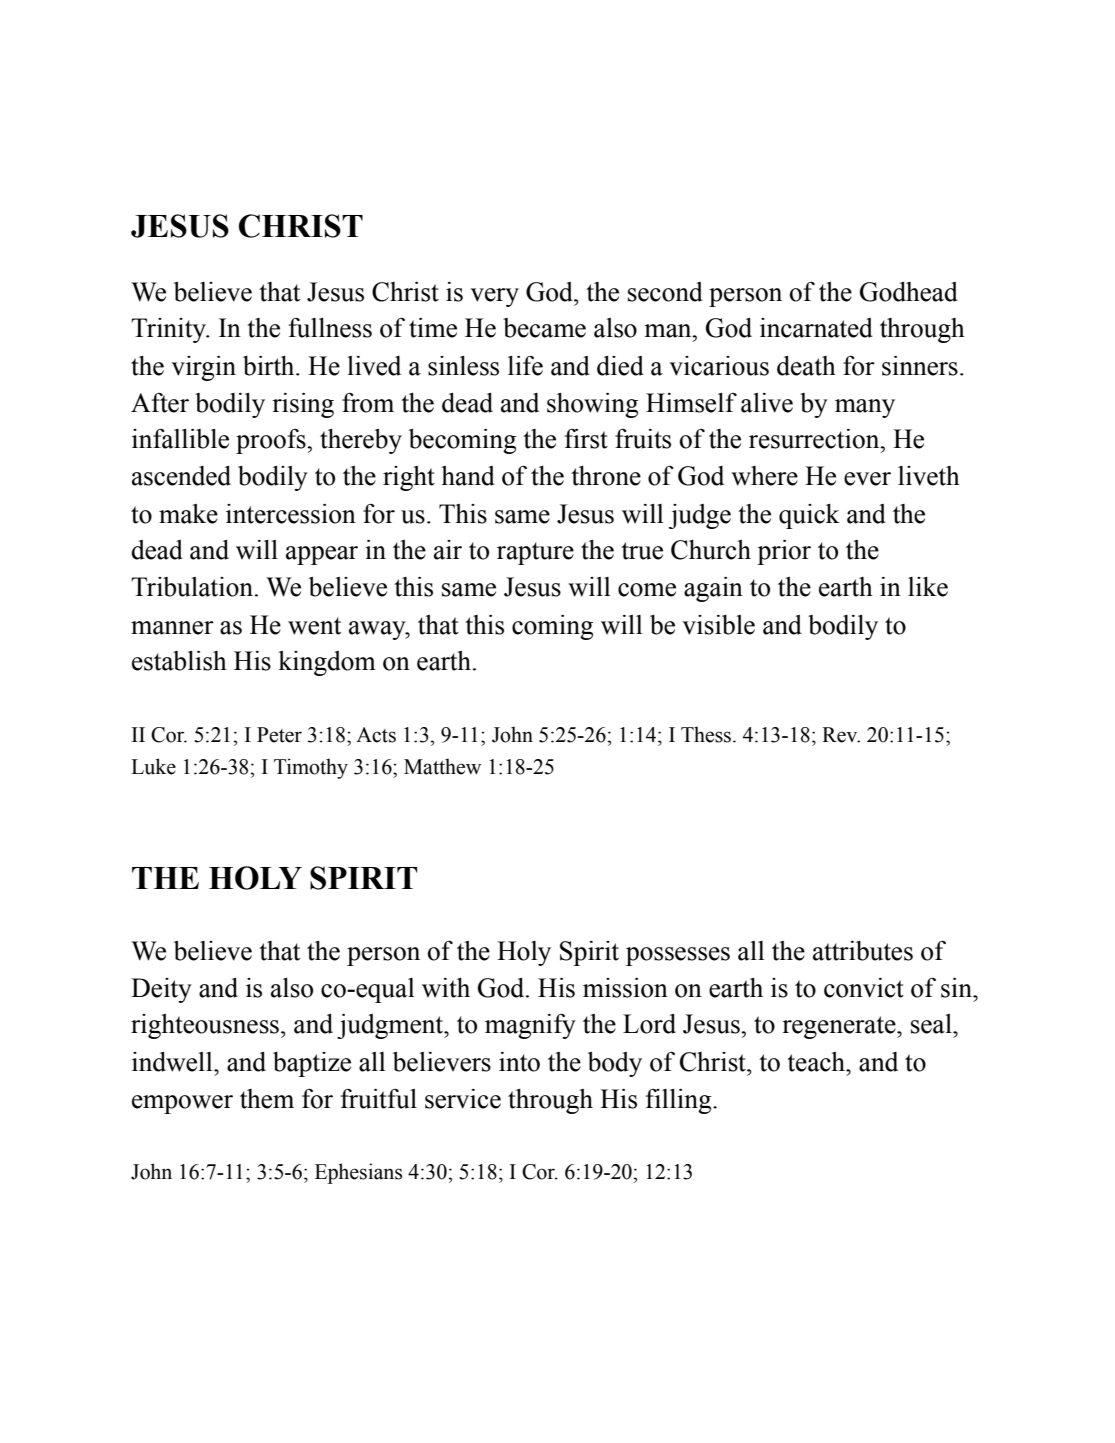 The image size is (1115, 1443). Describe the element at coordinates (817, 1062) in the screenshot. I see `teach` at that location.
